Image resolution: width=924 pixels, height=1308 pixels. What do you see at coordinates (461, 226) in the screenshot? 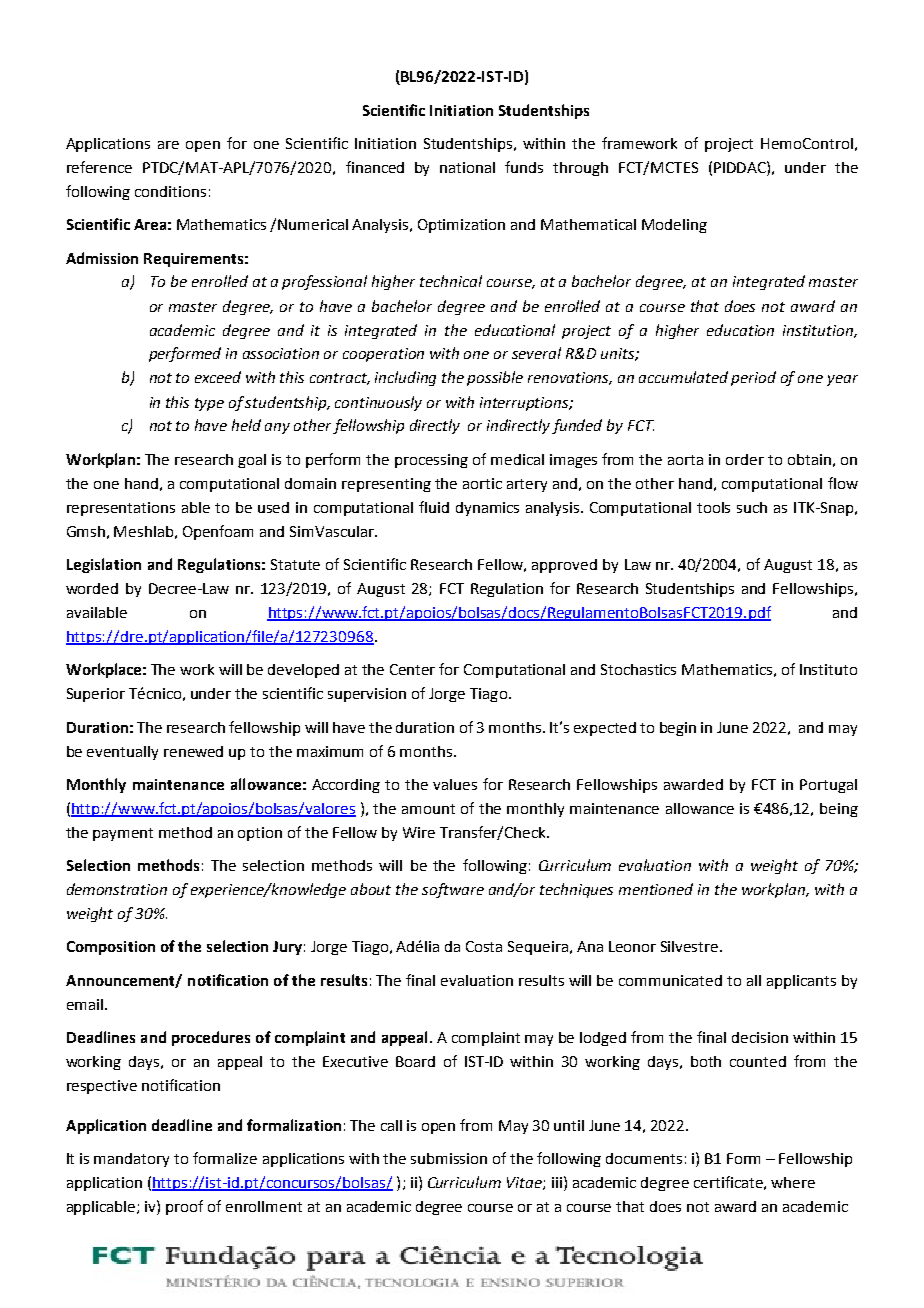
I see `Optimization` at bounding box center [461, 226].
